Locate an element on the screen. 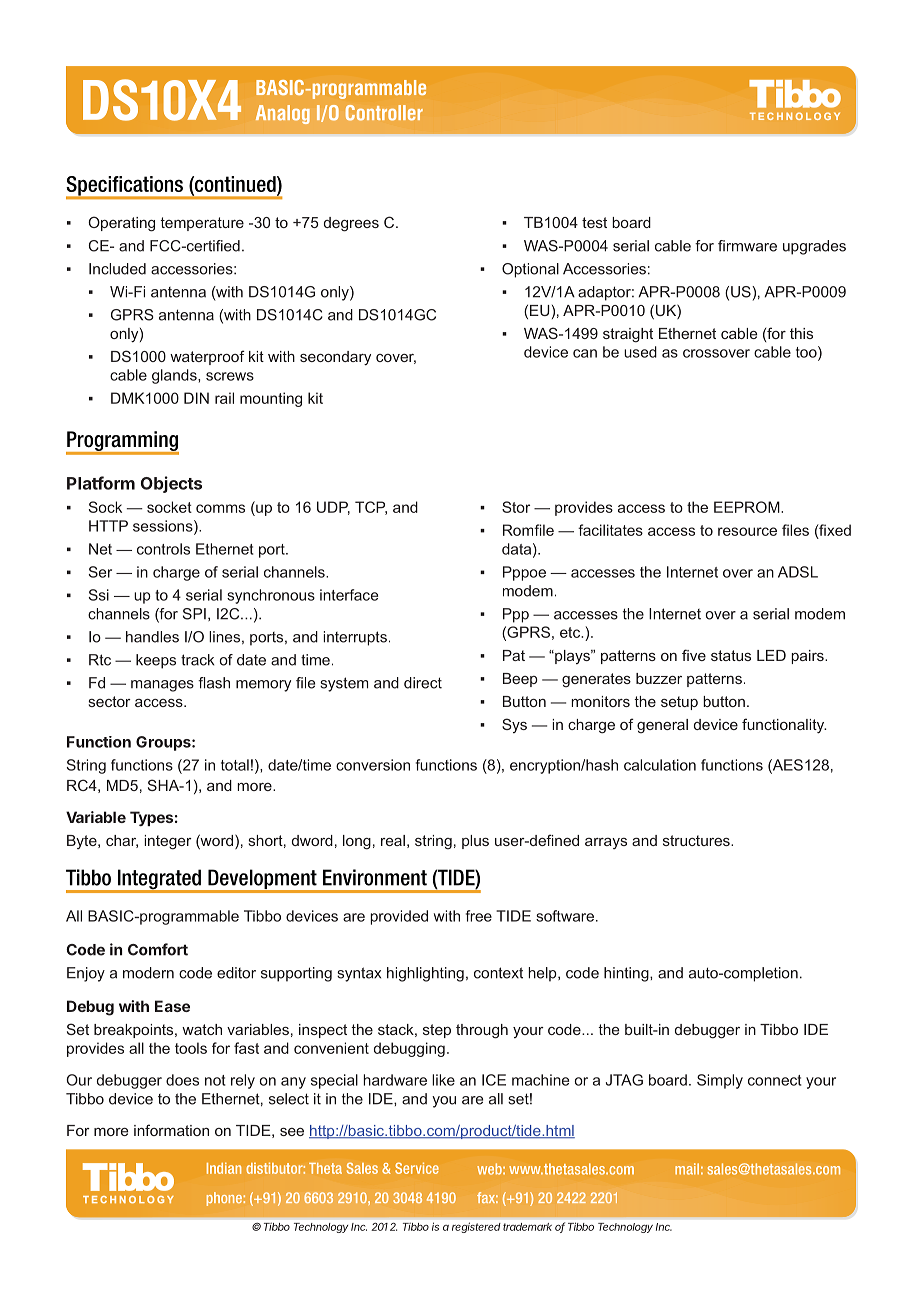  temperature is located at coordinates (202, 224).
